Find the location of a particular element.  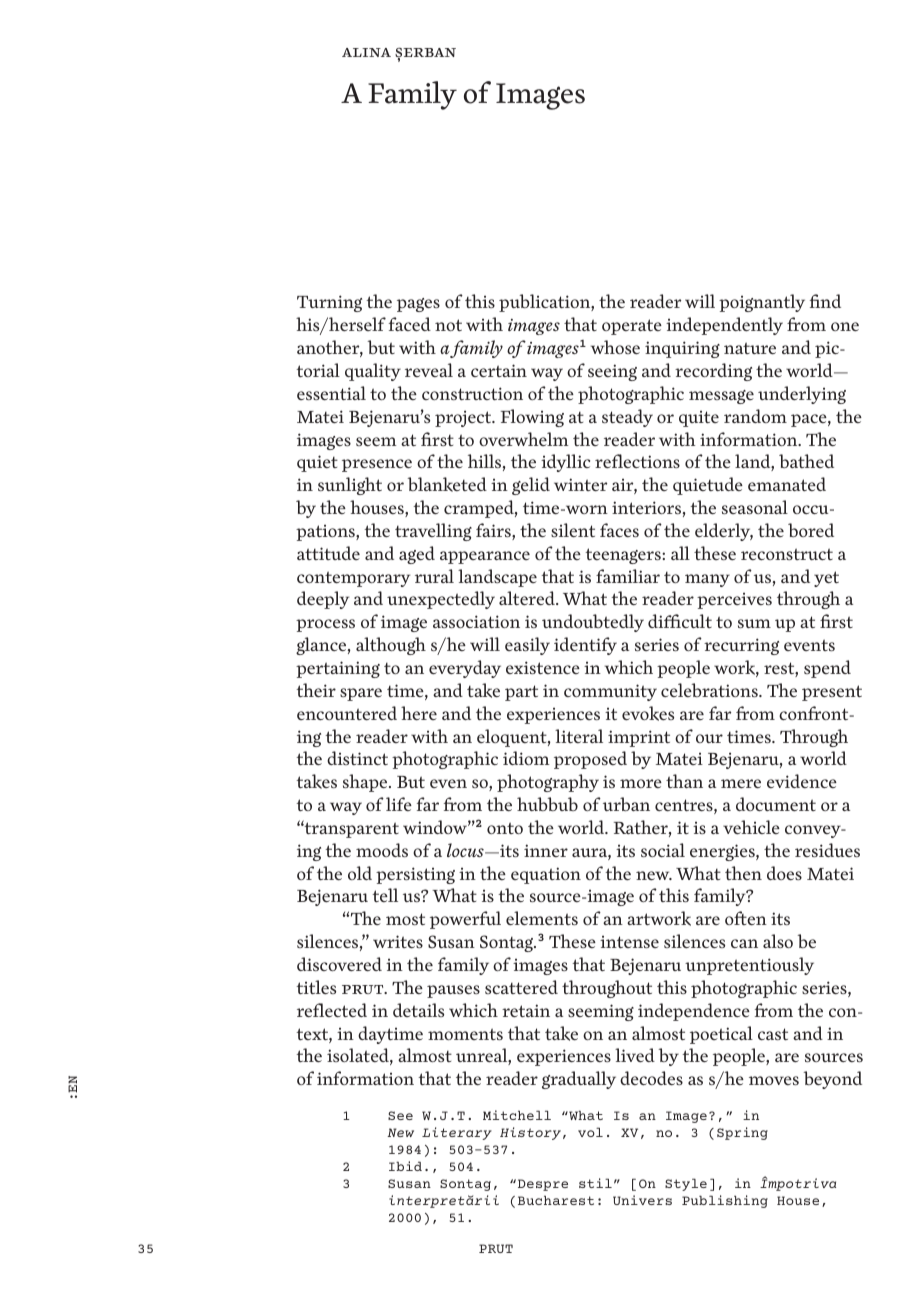

poignantly is located at coordinates (762, 303).
